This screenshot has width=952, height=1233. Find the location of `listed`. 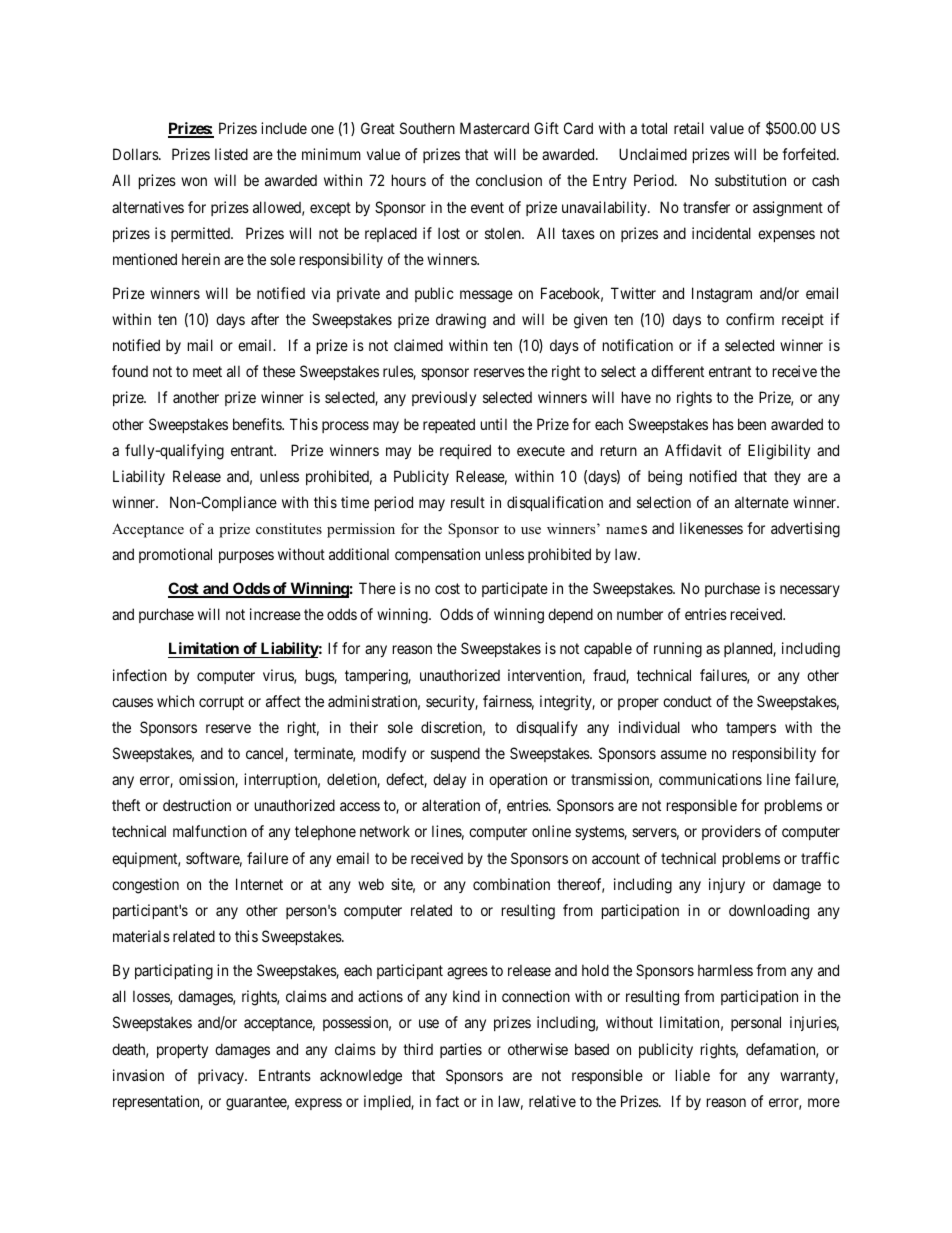

listed is located at coordinates (231, 154).
